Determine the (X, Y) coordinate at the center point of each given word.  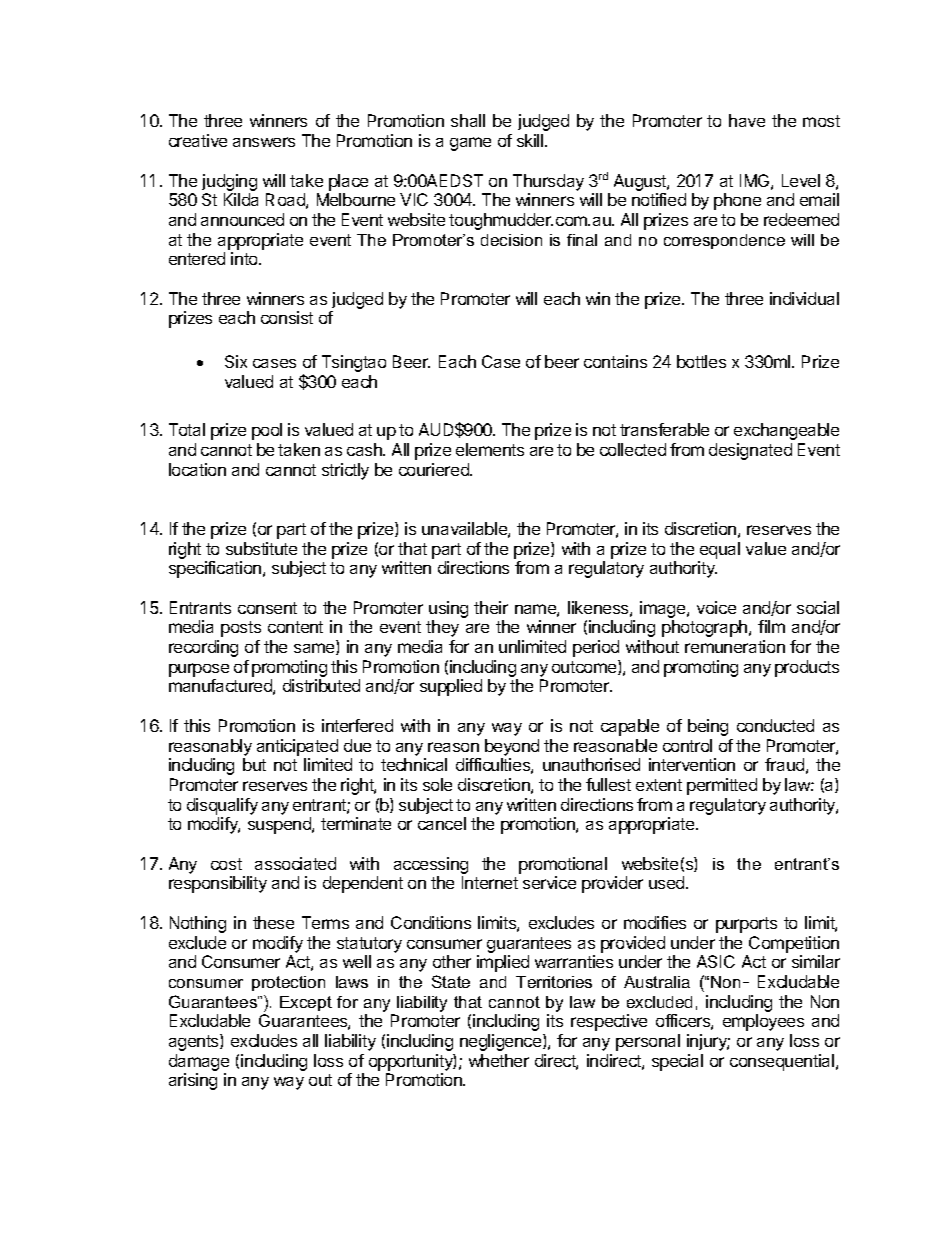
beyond (512, 747)
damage (199, 1062)
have (747, 120)
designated (750, 451)
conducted (775, 725)
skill (531, 140)
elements (490, 449)
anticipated (297, 747)
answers (264, 142)
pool (267, 431)
